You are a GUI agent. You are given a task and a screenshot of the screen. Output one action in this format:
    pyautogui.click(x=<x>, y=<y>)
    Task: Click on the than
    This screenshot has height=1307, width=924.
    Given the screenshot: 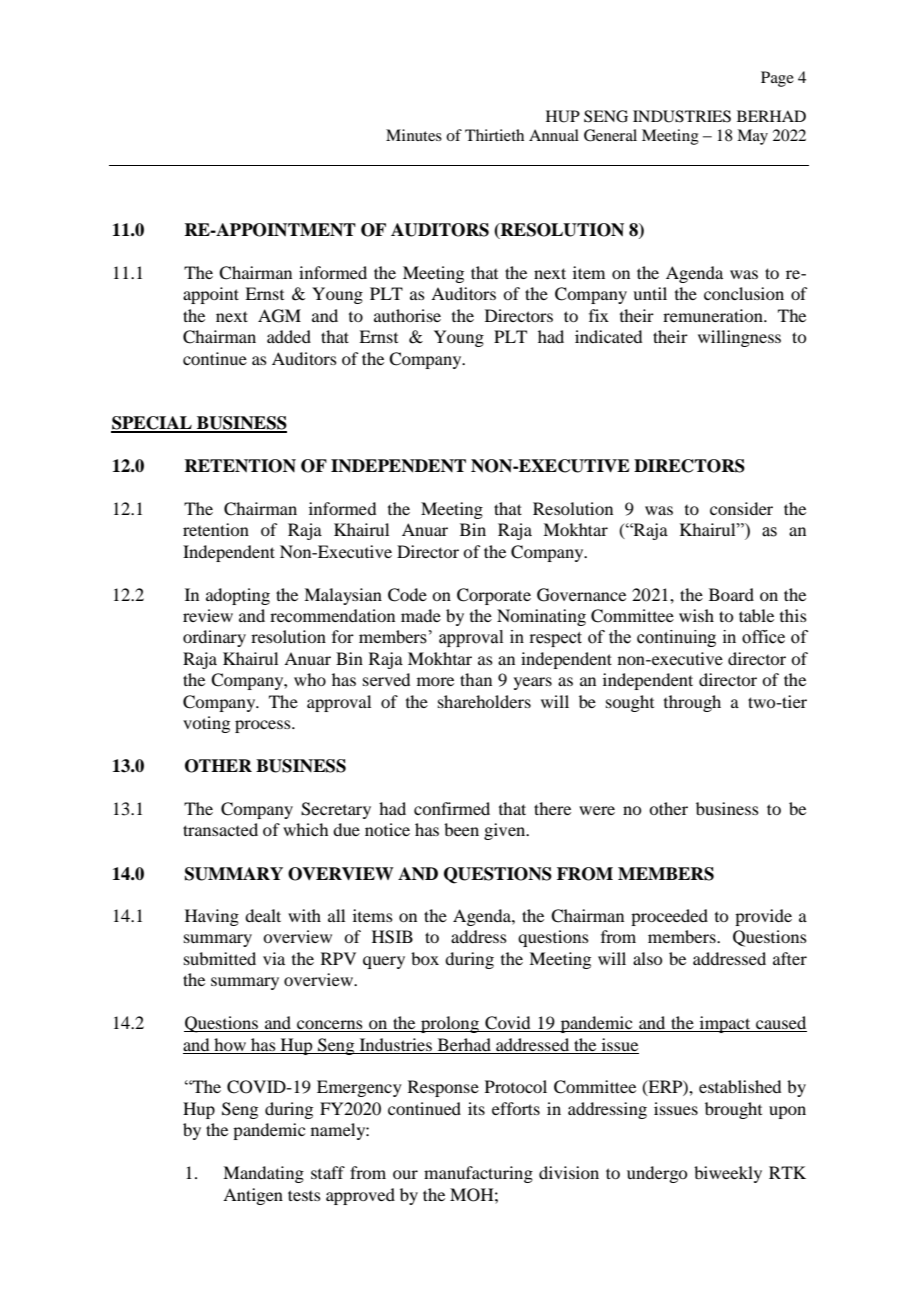 What is the action you would take?
    pyautogui.click(x=476, y=679)
